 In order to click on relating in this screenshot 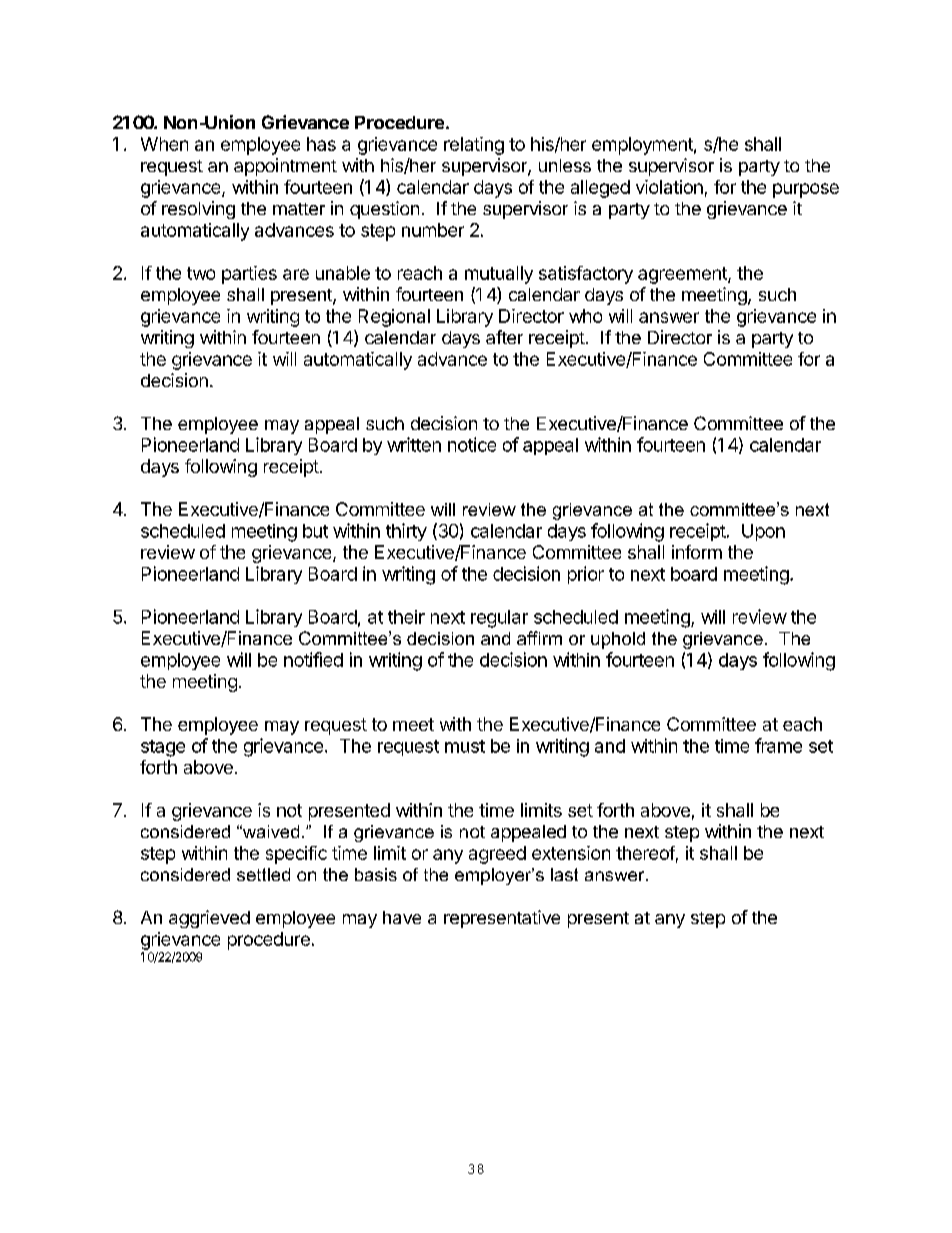, I will do `click(474, 146)`.
